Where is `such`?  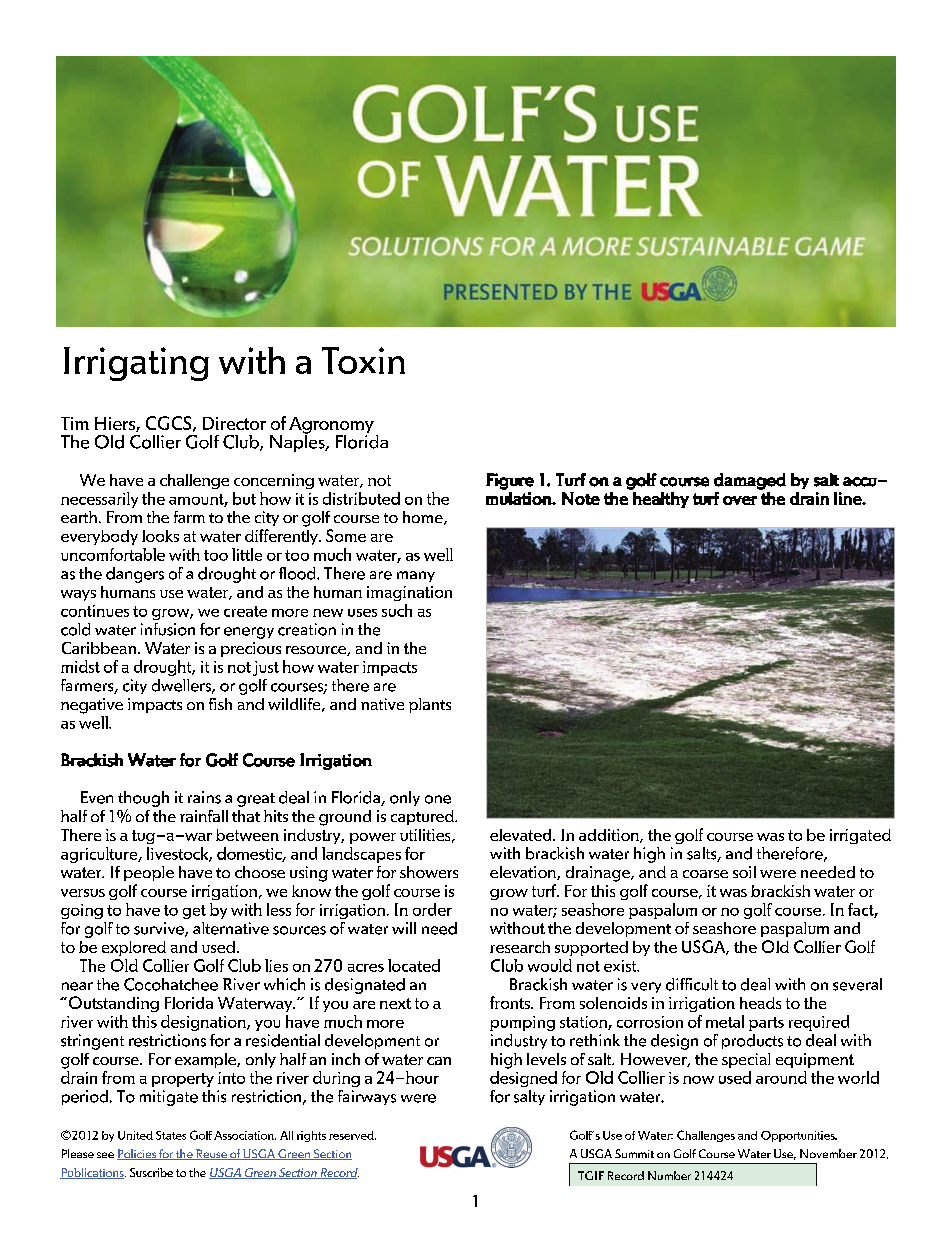
such is located at coordinates (397, 610).
